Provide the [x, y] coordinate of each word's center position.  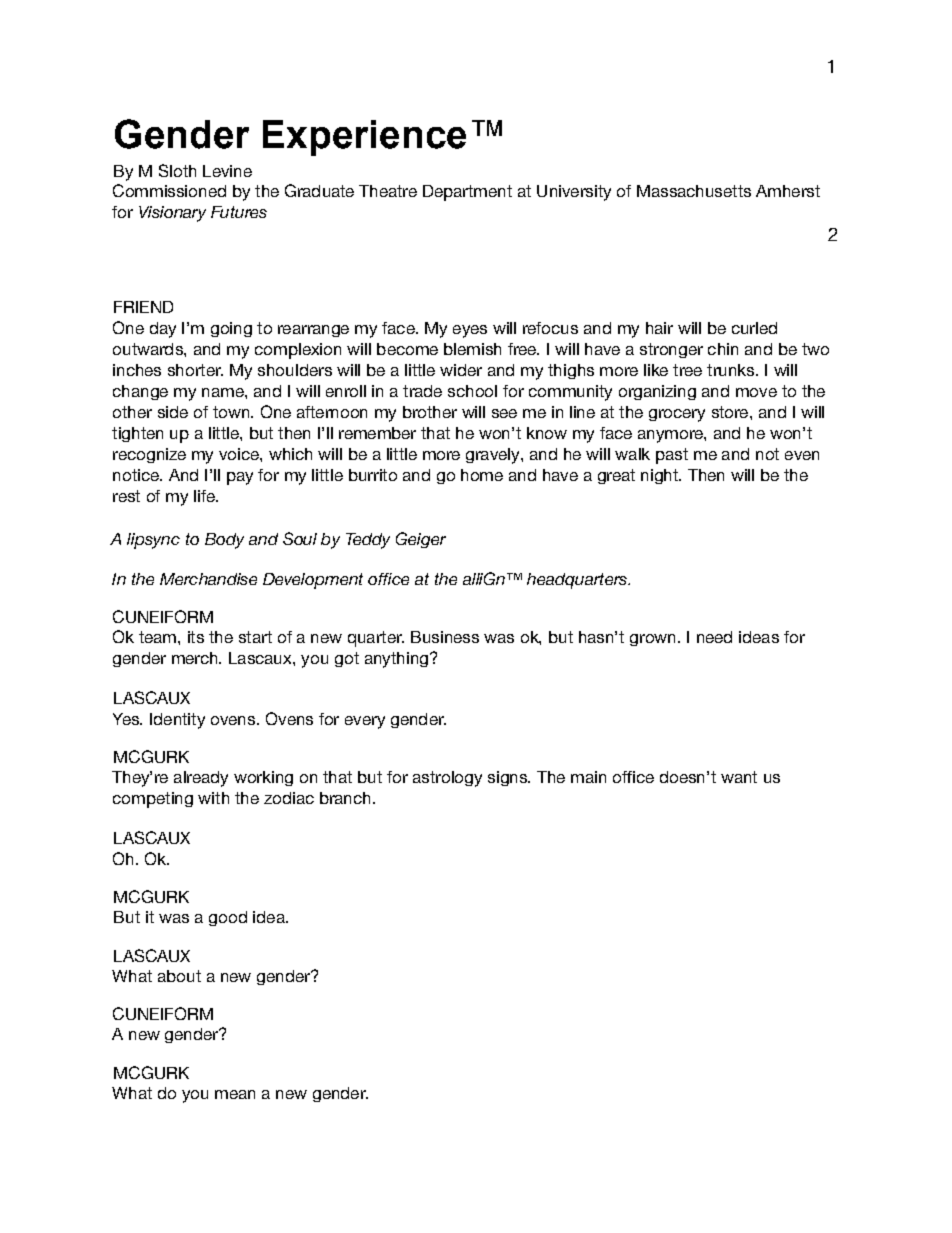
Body [224, 541]
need [714, 637]
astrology [447, 779]
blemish [472, 349]
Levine [227, 171]
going [231, 329]
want [739, 777]
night [660, 476]
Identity [177, 721]
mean [235, 1094]
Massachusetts [694, 191]
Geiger [421, 540]
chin [723, 349]
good [228, 918]
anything [396, 660]
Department [467, 193]
